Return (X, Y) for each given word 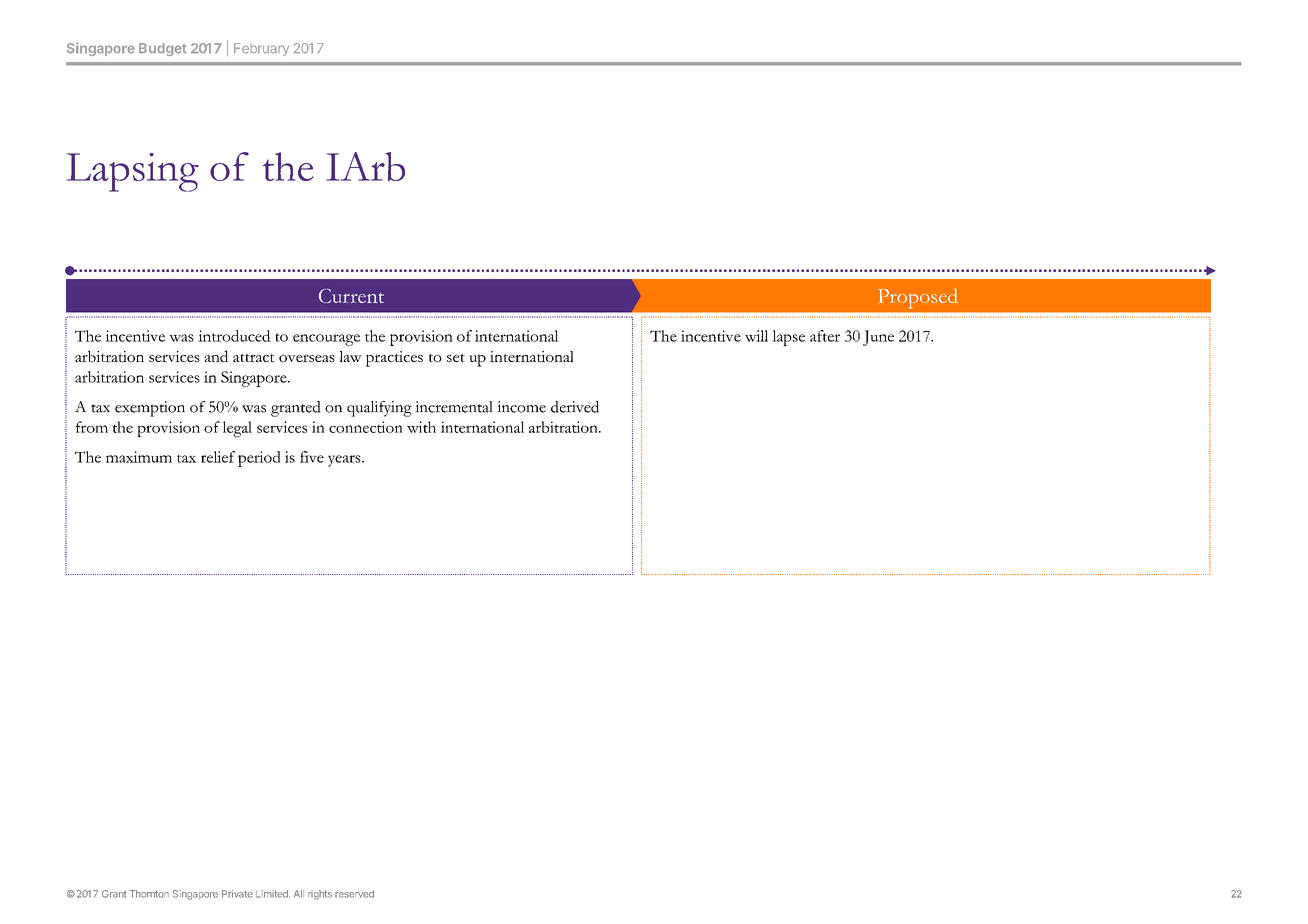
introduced (234, 336)
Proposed (918, 298)
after (825, 336)
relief (218, 457)
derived (575, 407)
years (345, 461)
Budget (163, 49)
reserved (354, 894)
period (259, 459)
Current (351, 296)
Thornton (149, 894)
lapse (788, 338)
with (421, 427)
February (261, 49)
